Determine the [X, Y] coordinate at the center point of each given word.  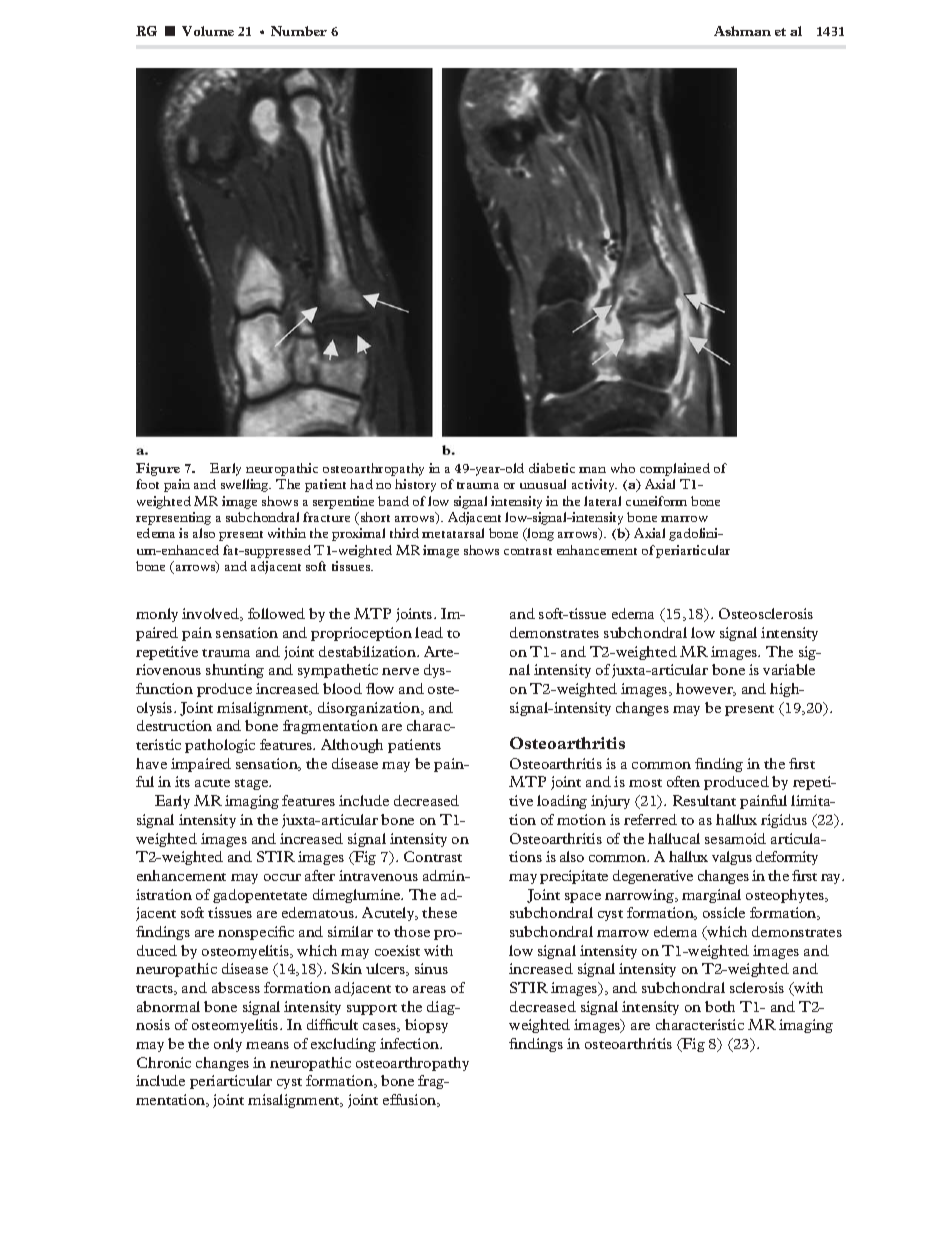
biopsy [426, 1026]
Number [299, 31]
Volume [208, 31]
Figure [158, 469]
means [267, 1045]
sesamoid [735, 838]
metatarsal [453, 533]
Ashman [742, 31]
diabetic [552, 468]
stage [253, 784]
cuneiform [656, 501]
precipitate [574, 877]
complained [675, 469]
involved [212, 614]
